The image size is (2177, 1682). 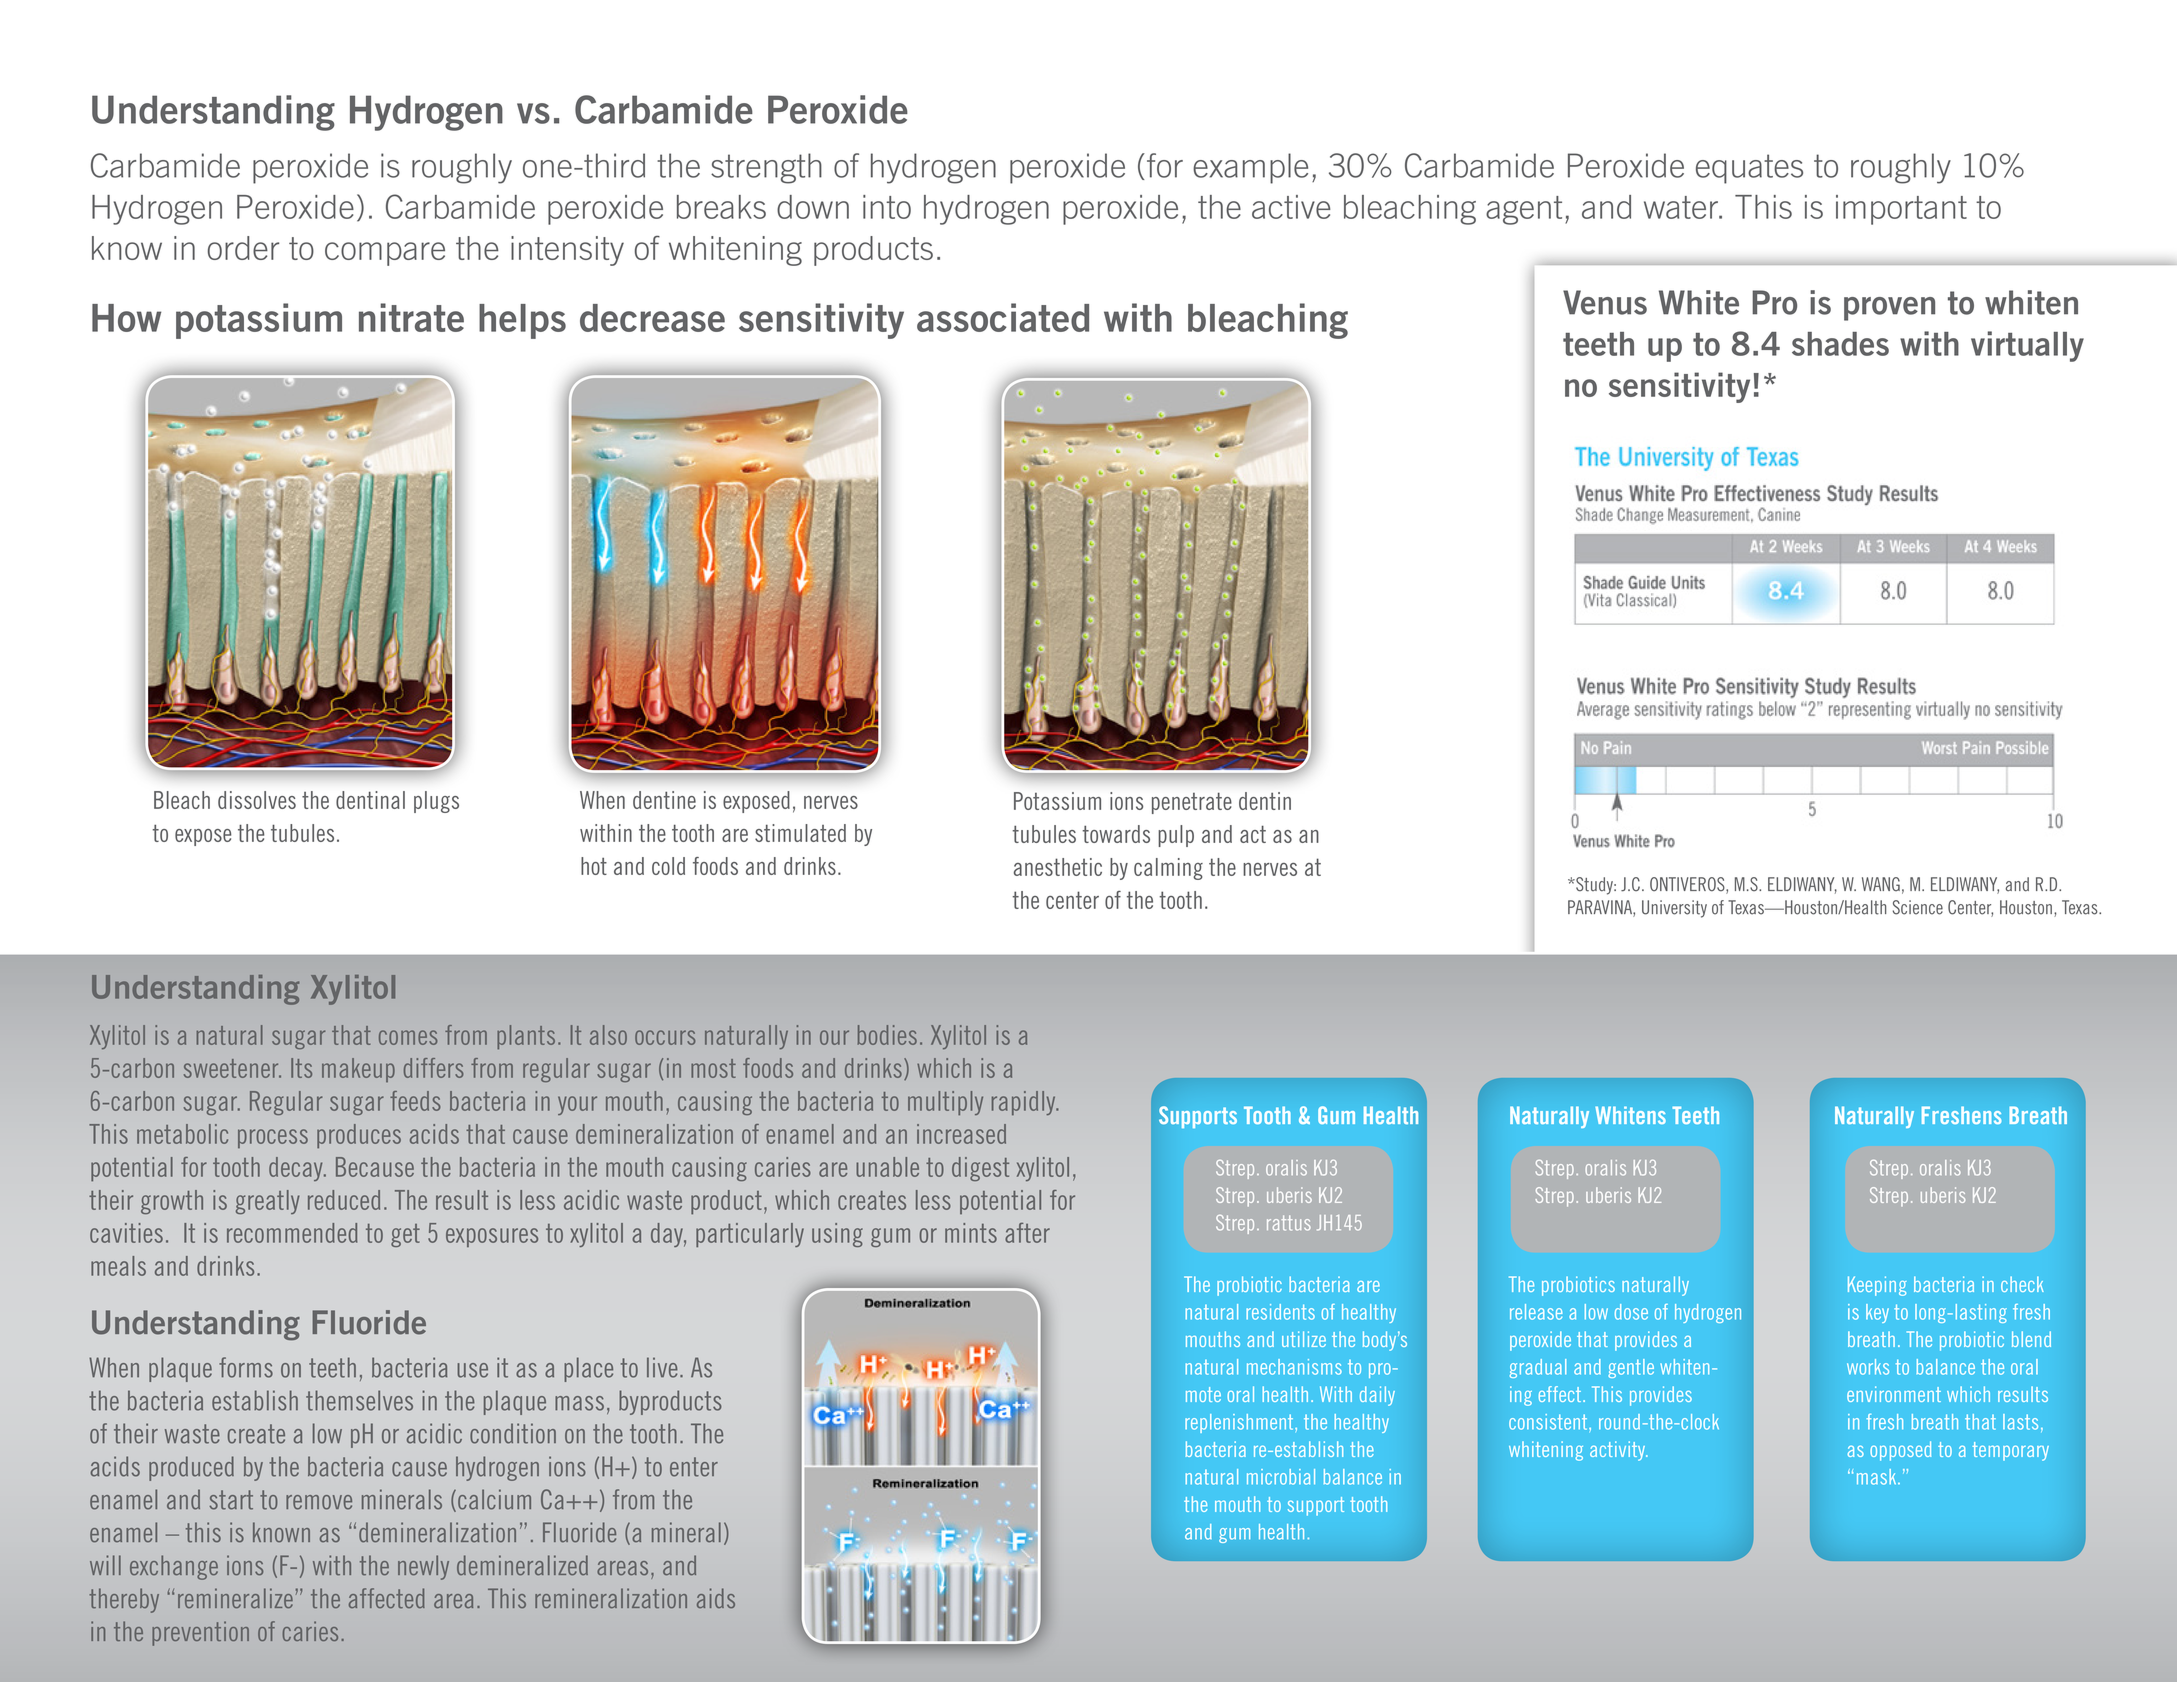 What do you see at coordinates (1901, 210) in the screenshot?
I see `important` at bounding box center [1901, 210].
